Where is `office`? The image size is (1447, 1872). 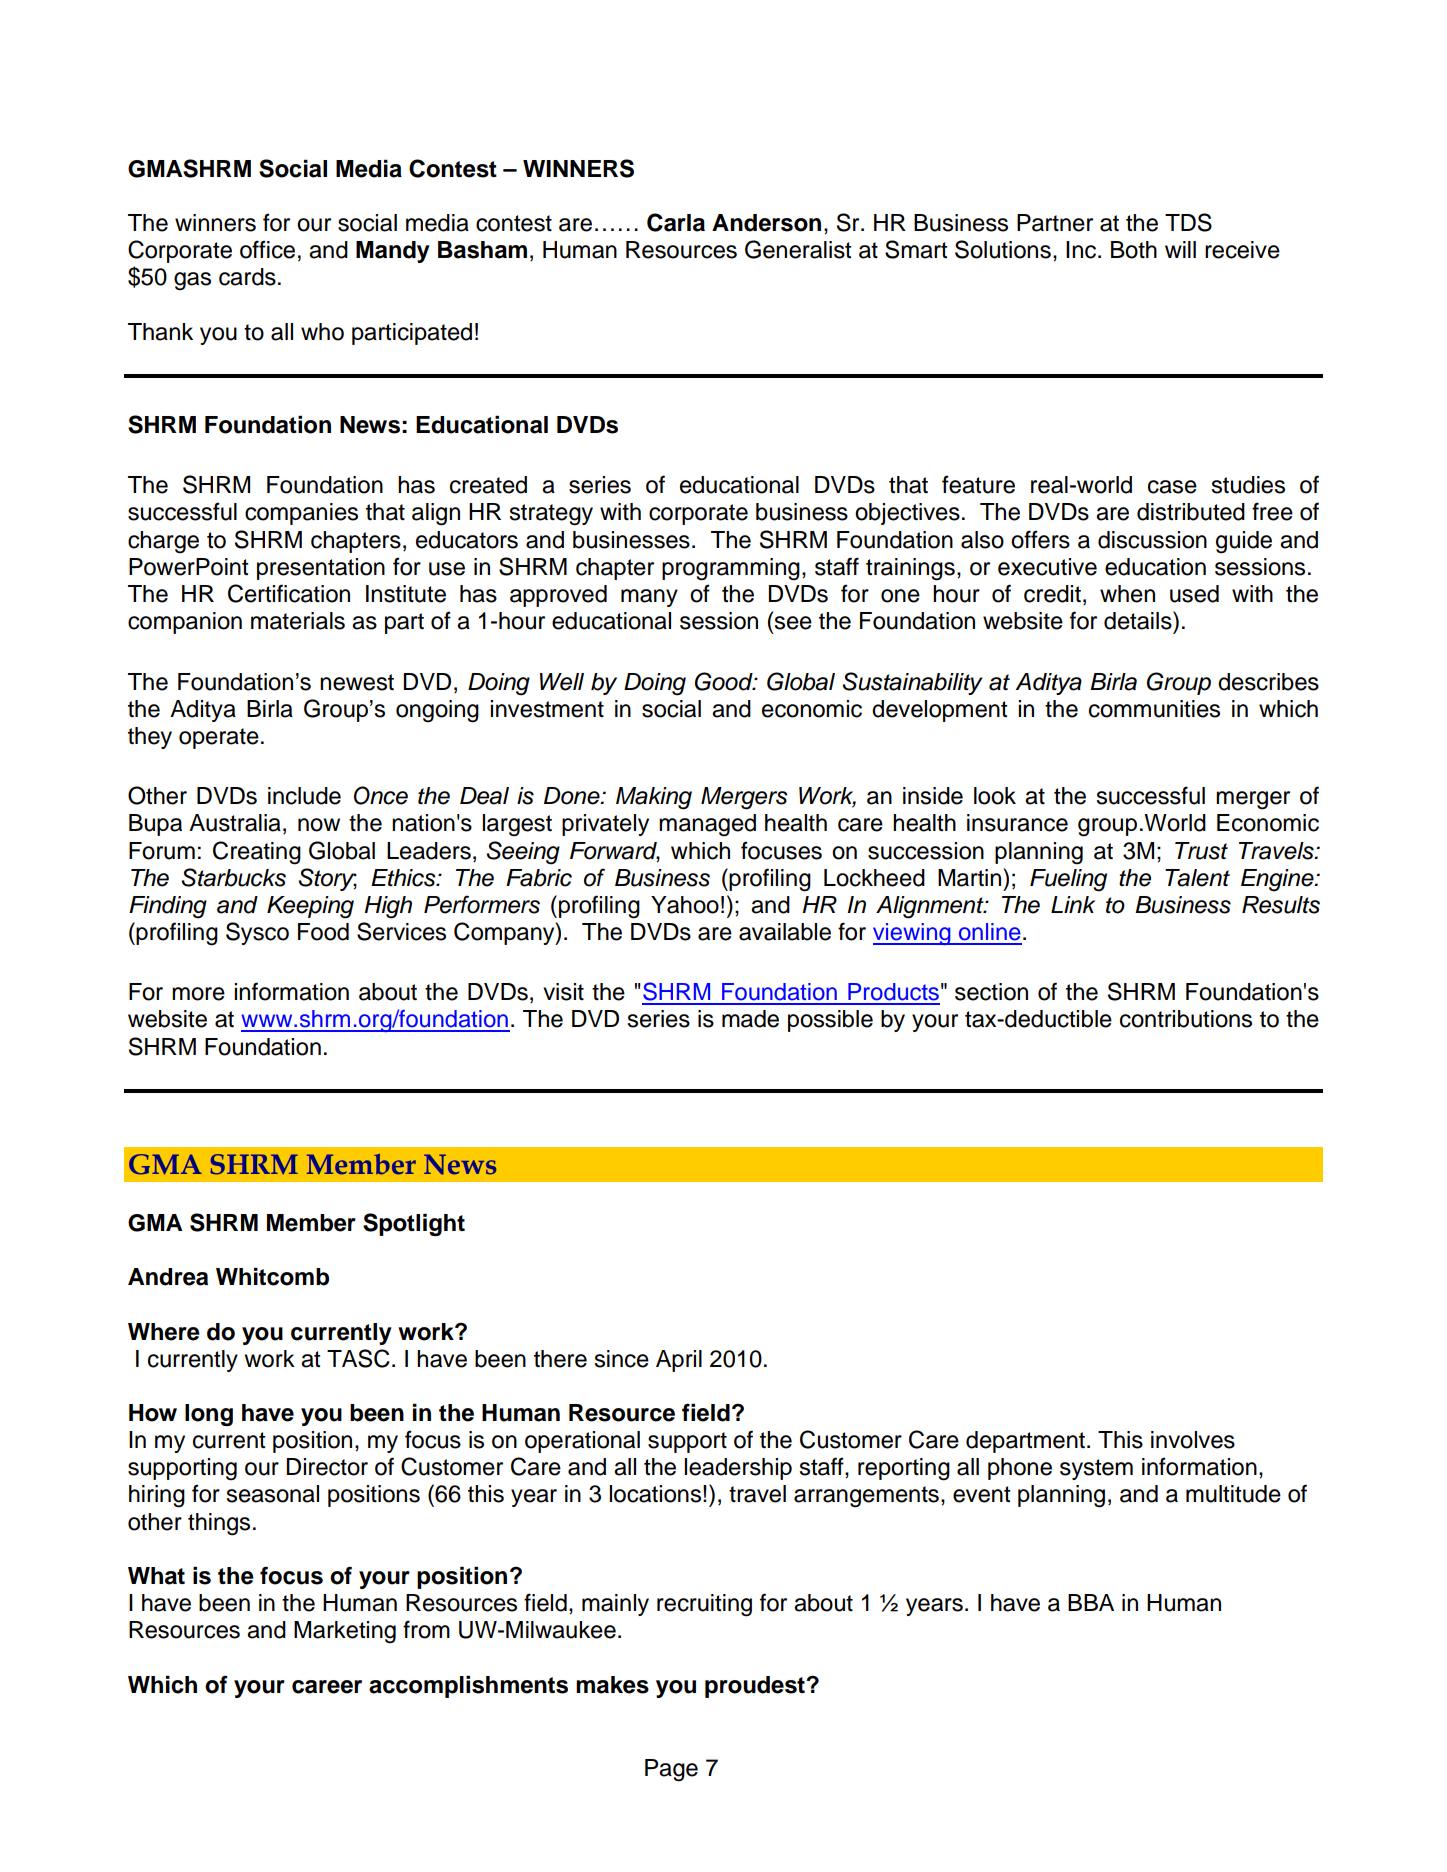 office is located at coordinates (267, 249).
